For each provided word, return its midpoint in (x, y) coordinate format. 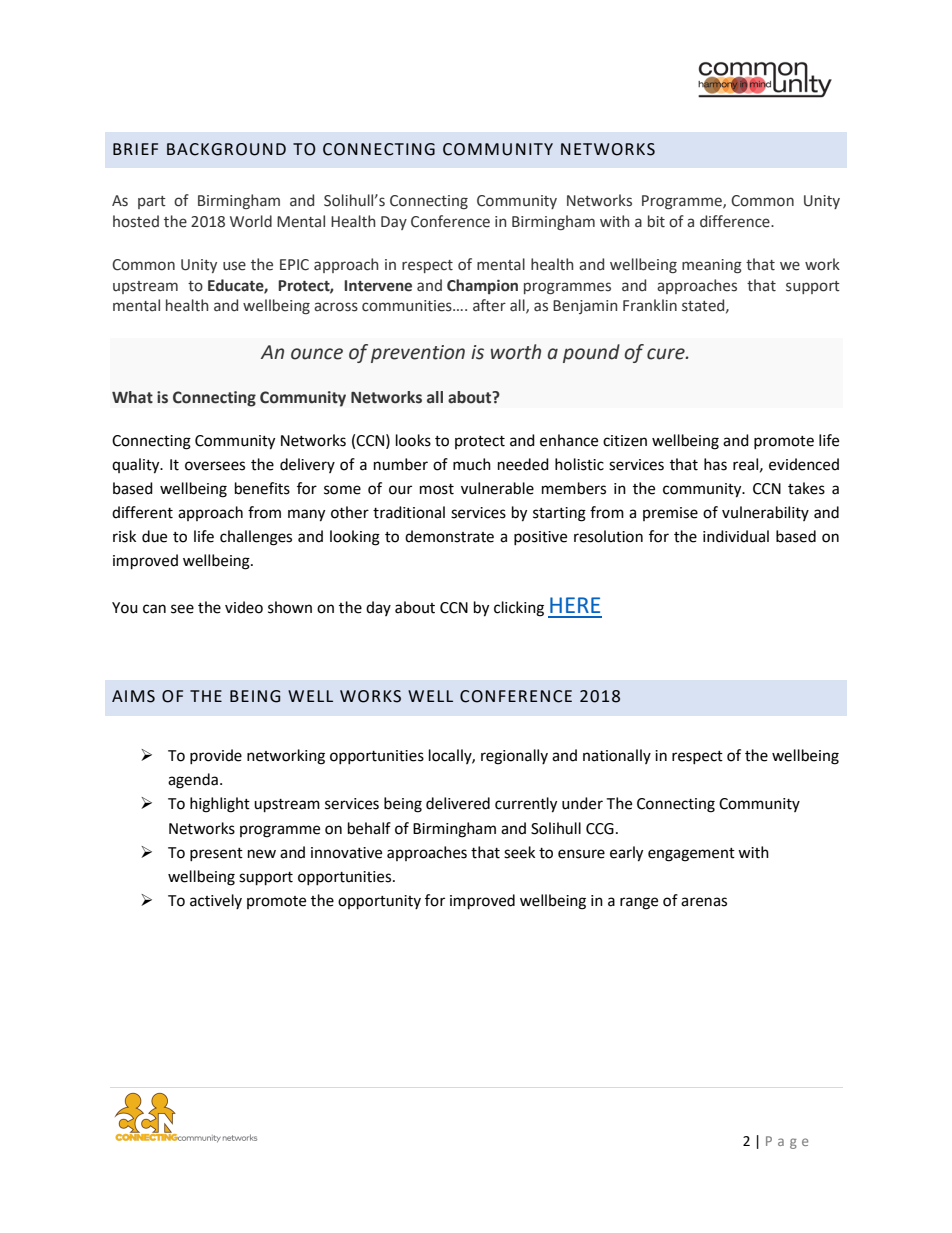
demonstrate (449, 536)
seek (519, 852)
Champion (482, 286)
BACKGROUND (226, 149)
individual (736, 536)
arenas (704, 902)
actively (216, 901)
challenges (256, 538)
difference (736, 221)
